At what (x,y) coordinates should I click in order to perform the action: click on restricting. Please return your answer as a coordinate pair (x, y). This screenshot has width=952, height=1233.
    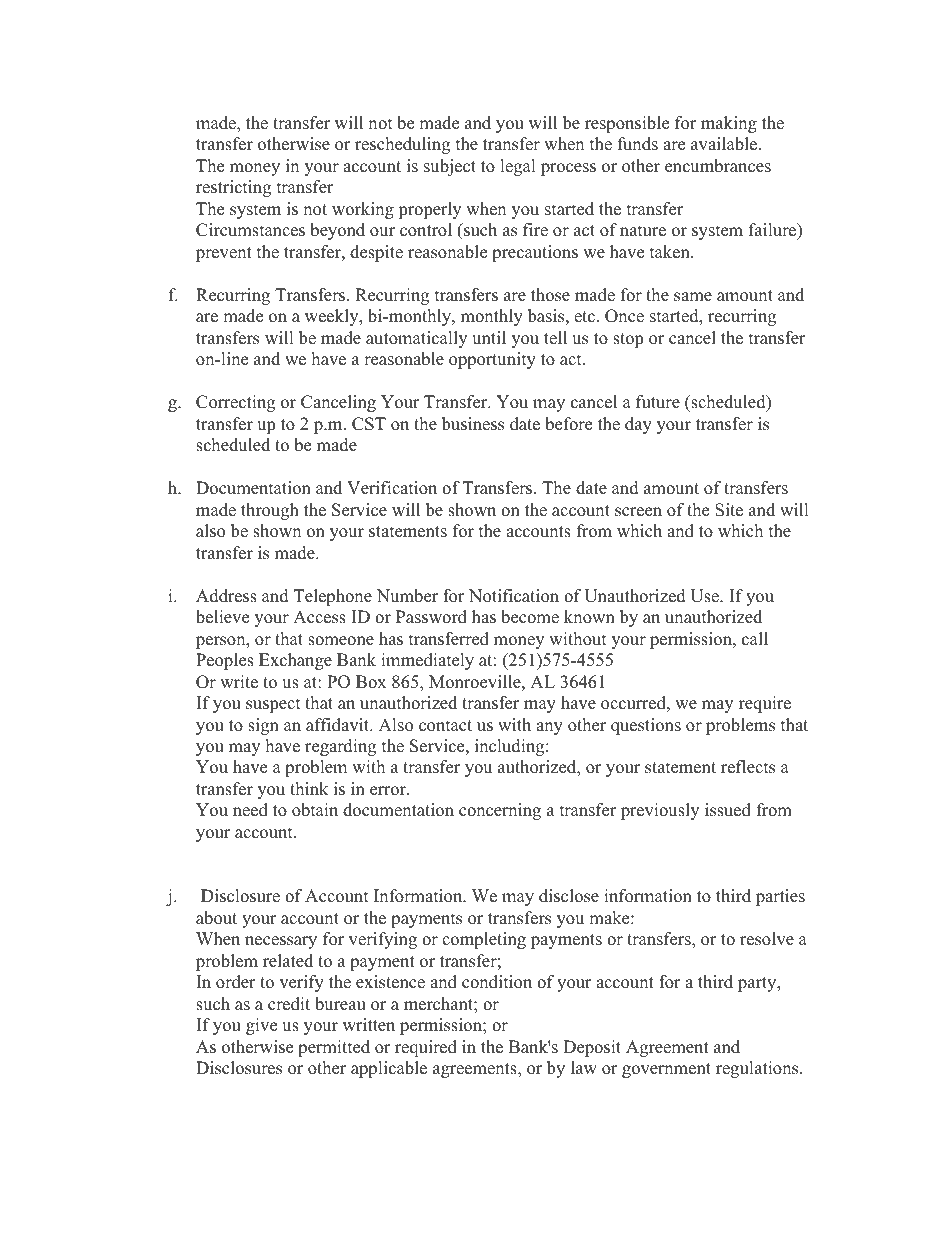
    Looking at the image, I should click on (233, 188).
